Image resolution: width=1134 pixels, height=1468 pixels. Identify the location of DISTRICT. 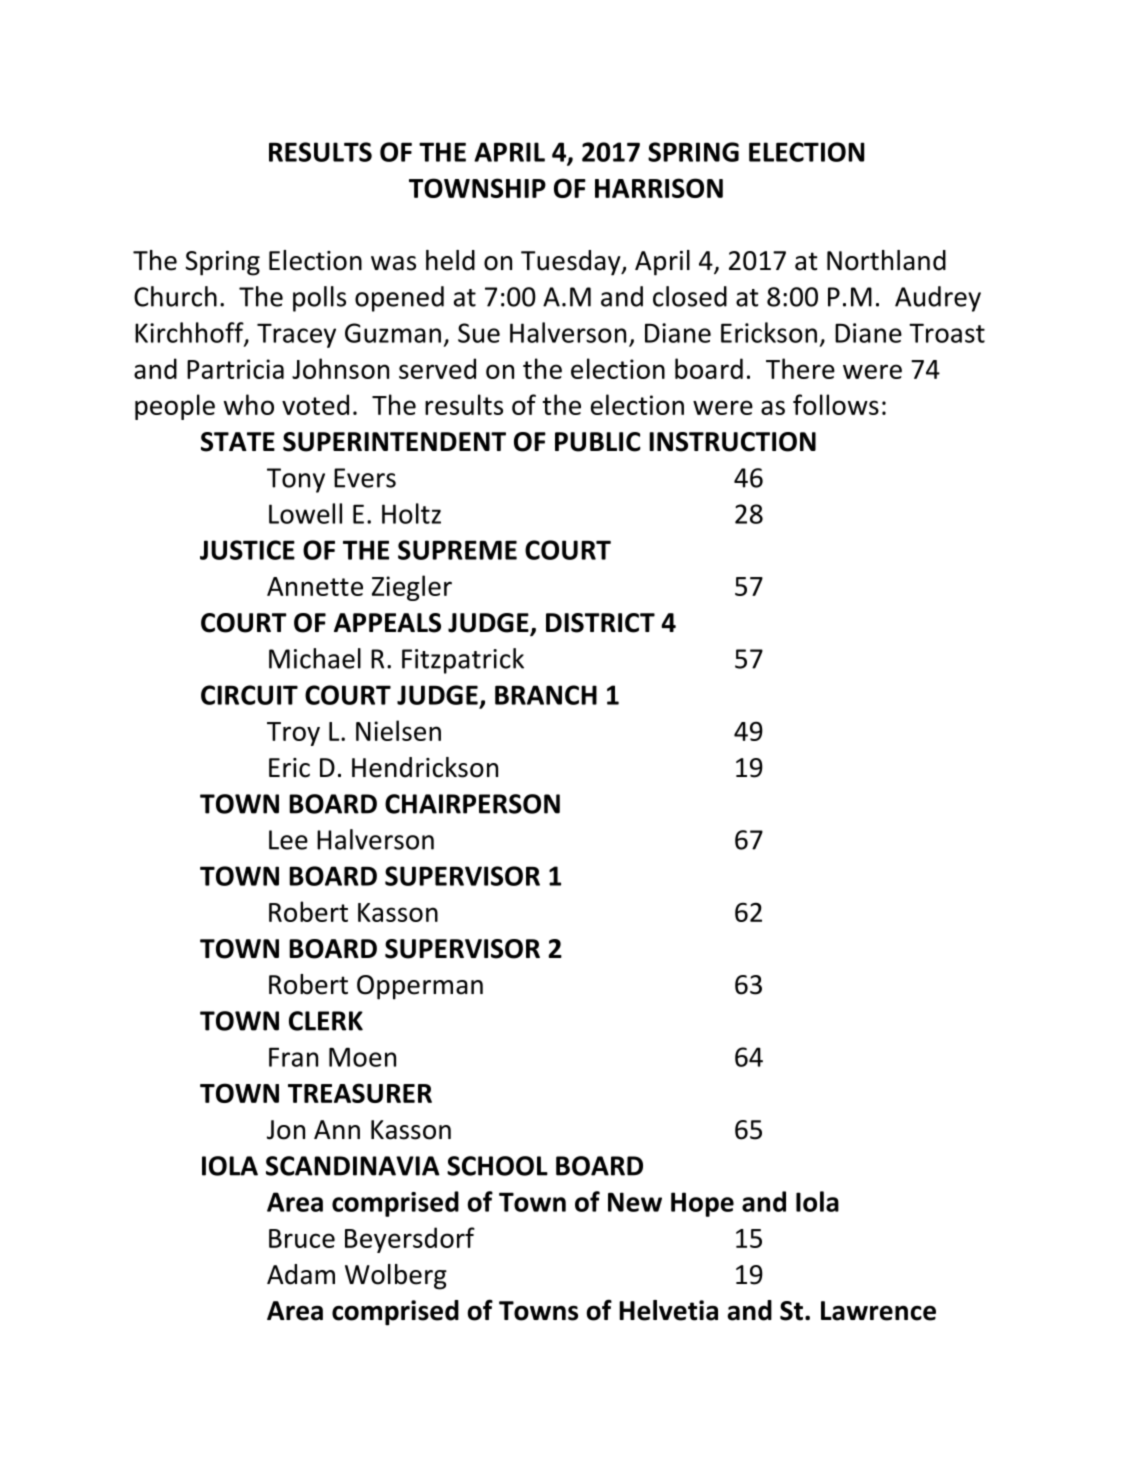
(600, 623).
